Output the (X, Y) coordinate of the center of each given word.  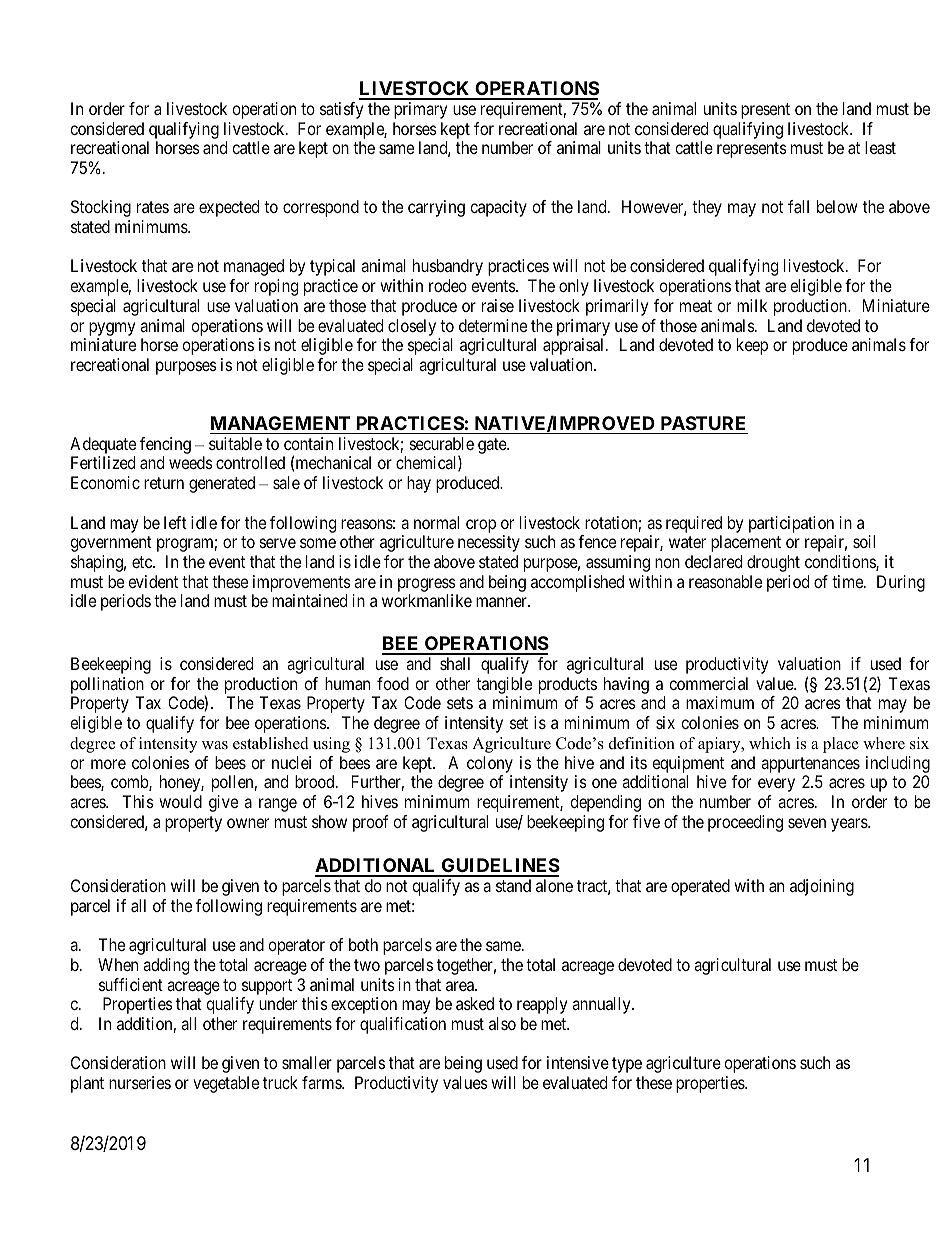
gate (493, 446)
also (502, 1023)
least (880, 147)
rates (153, 207)
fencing (165, 447)
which (770, 743)
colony (490, 764)
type (627, 1065)
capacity (498, 208)
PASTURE (703, 423)
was (215, 745)
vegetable (226, 1084)
